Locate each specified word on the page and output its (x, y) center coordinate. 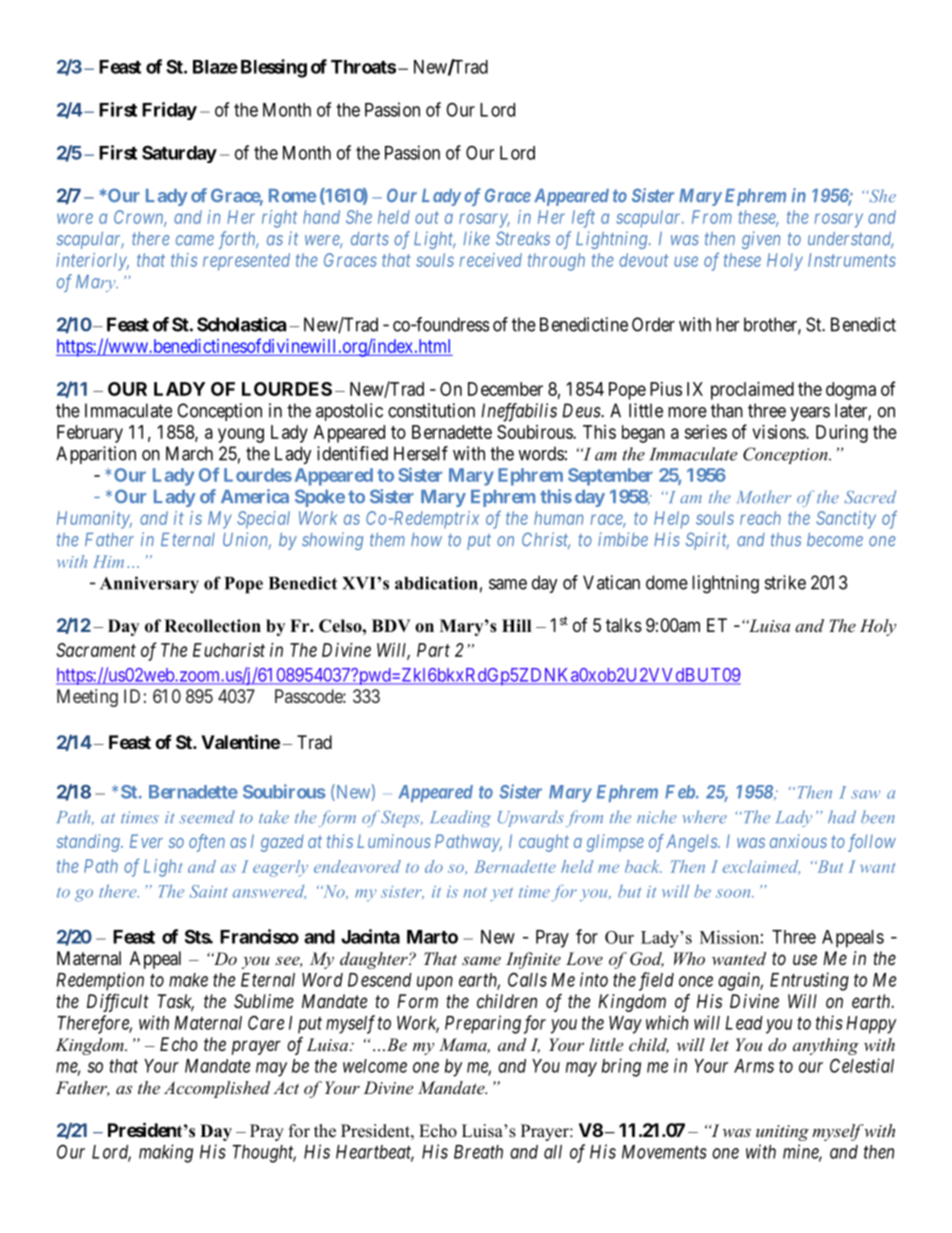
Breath (478, 1152)
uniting (782, 1133)
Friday (169, 111)
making (166, 1153)
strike (785, 582)
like (476, 238)
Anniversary (149, 585)
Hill (516, 625)
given (761, 240)
